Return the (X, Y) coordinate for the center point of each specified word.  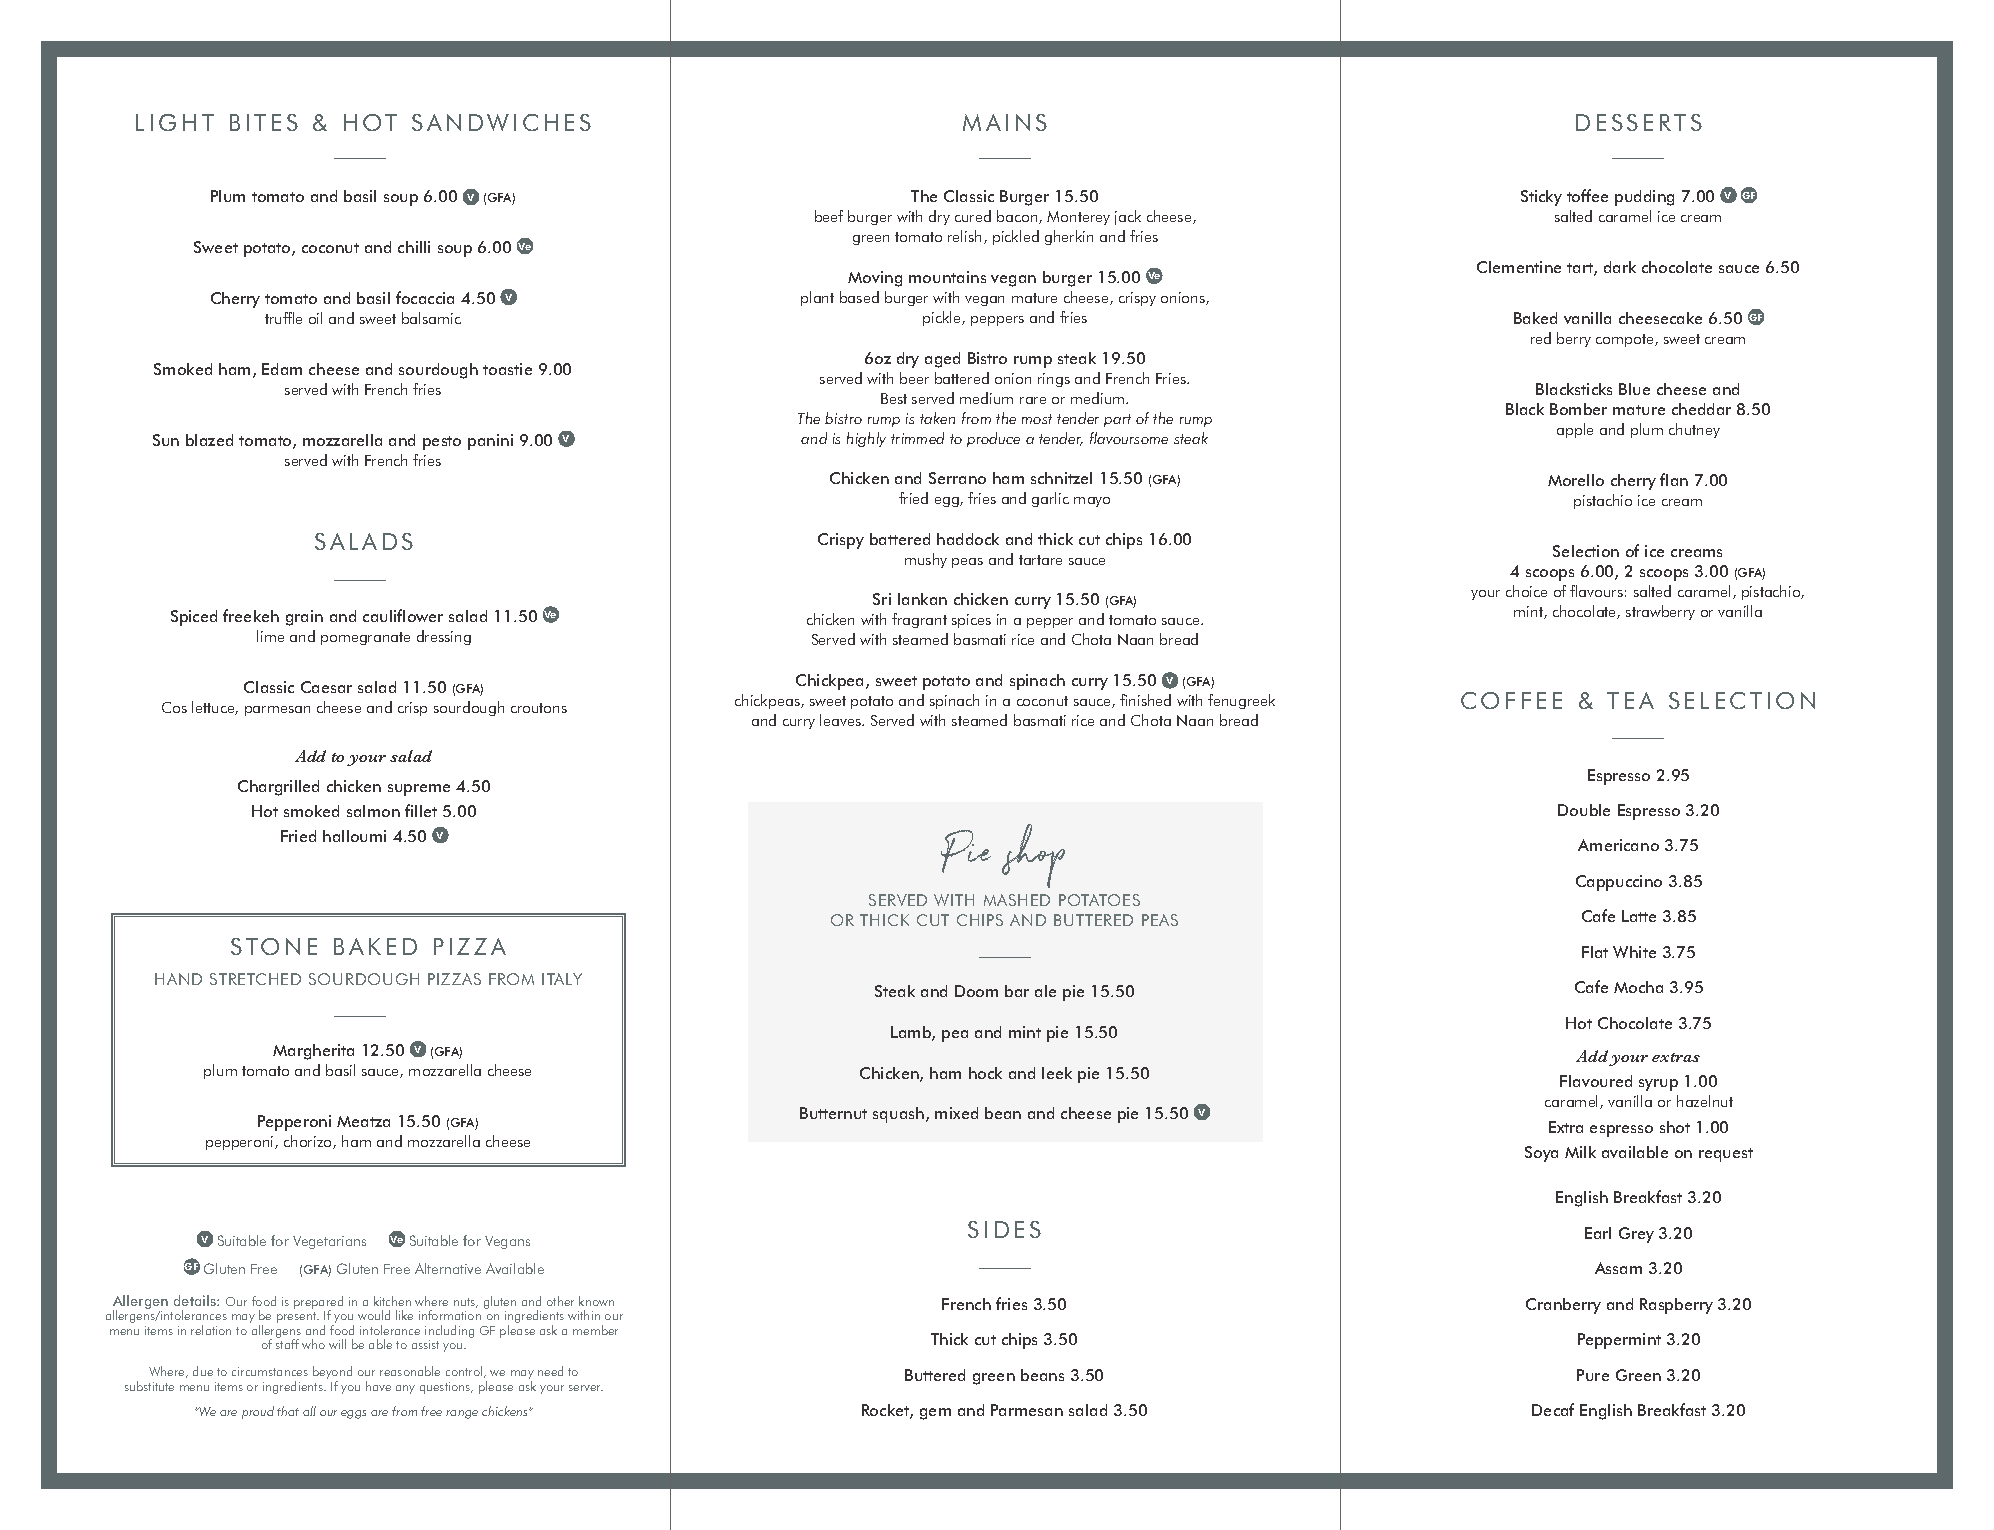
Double (1584, 810)
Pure (1593, 1375)
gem (935, 1414)
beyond (332, 1374)
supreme (419, 790)
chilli (414, 247)
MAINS (1005, 122)
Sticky (1541, 198)
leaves (841, 720)
